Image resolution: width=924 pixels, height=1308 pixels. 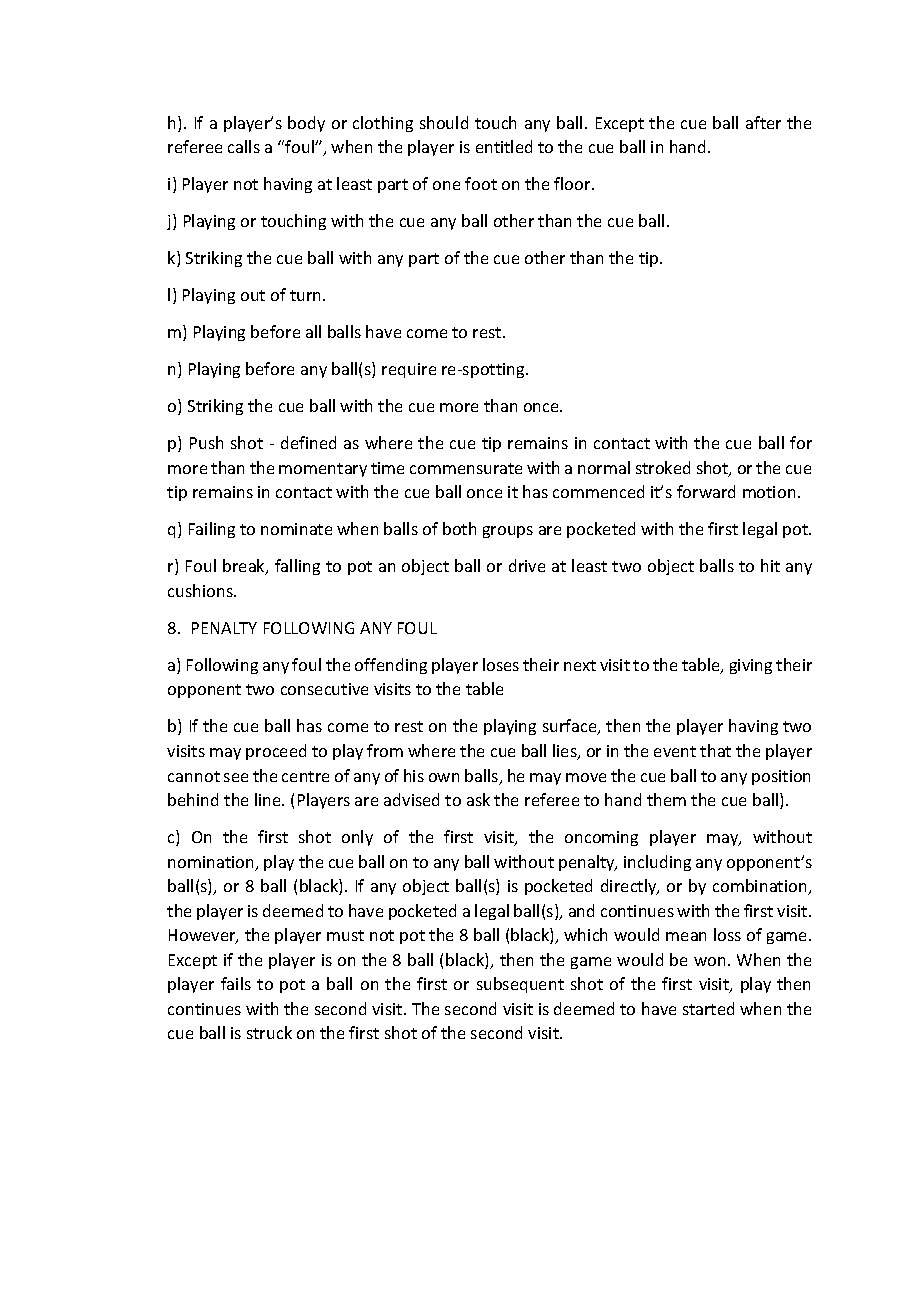 What do you see at coordinates (770, 565) in the screenshot?
I see `hit` at bounding box center [770, 565].
